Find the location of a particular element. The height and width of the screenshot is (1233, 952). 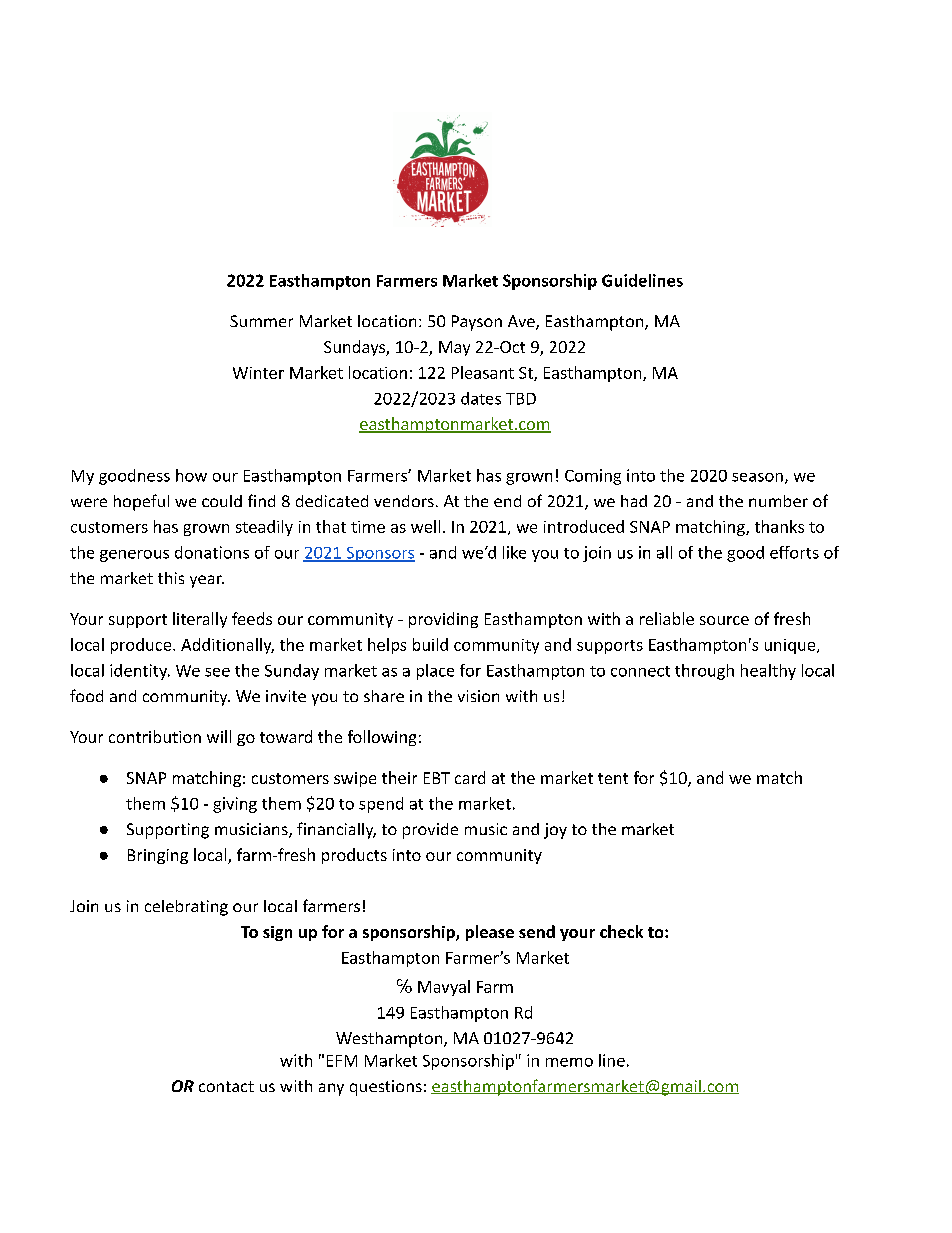

contribution is located at coordinates (155, 736).
